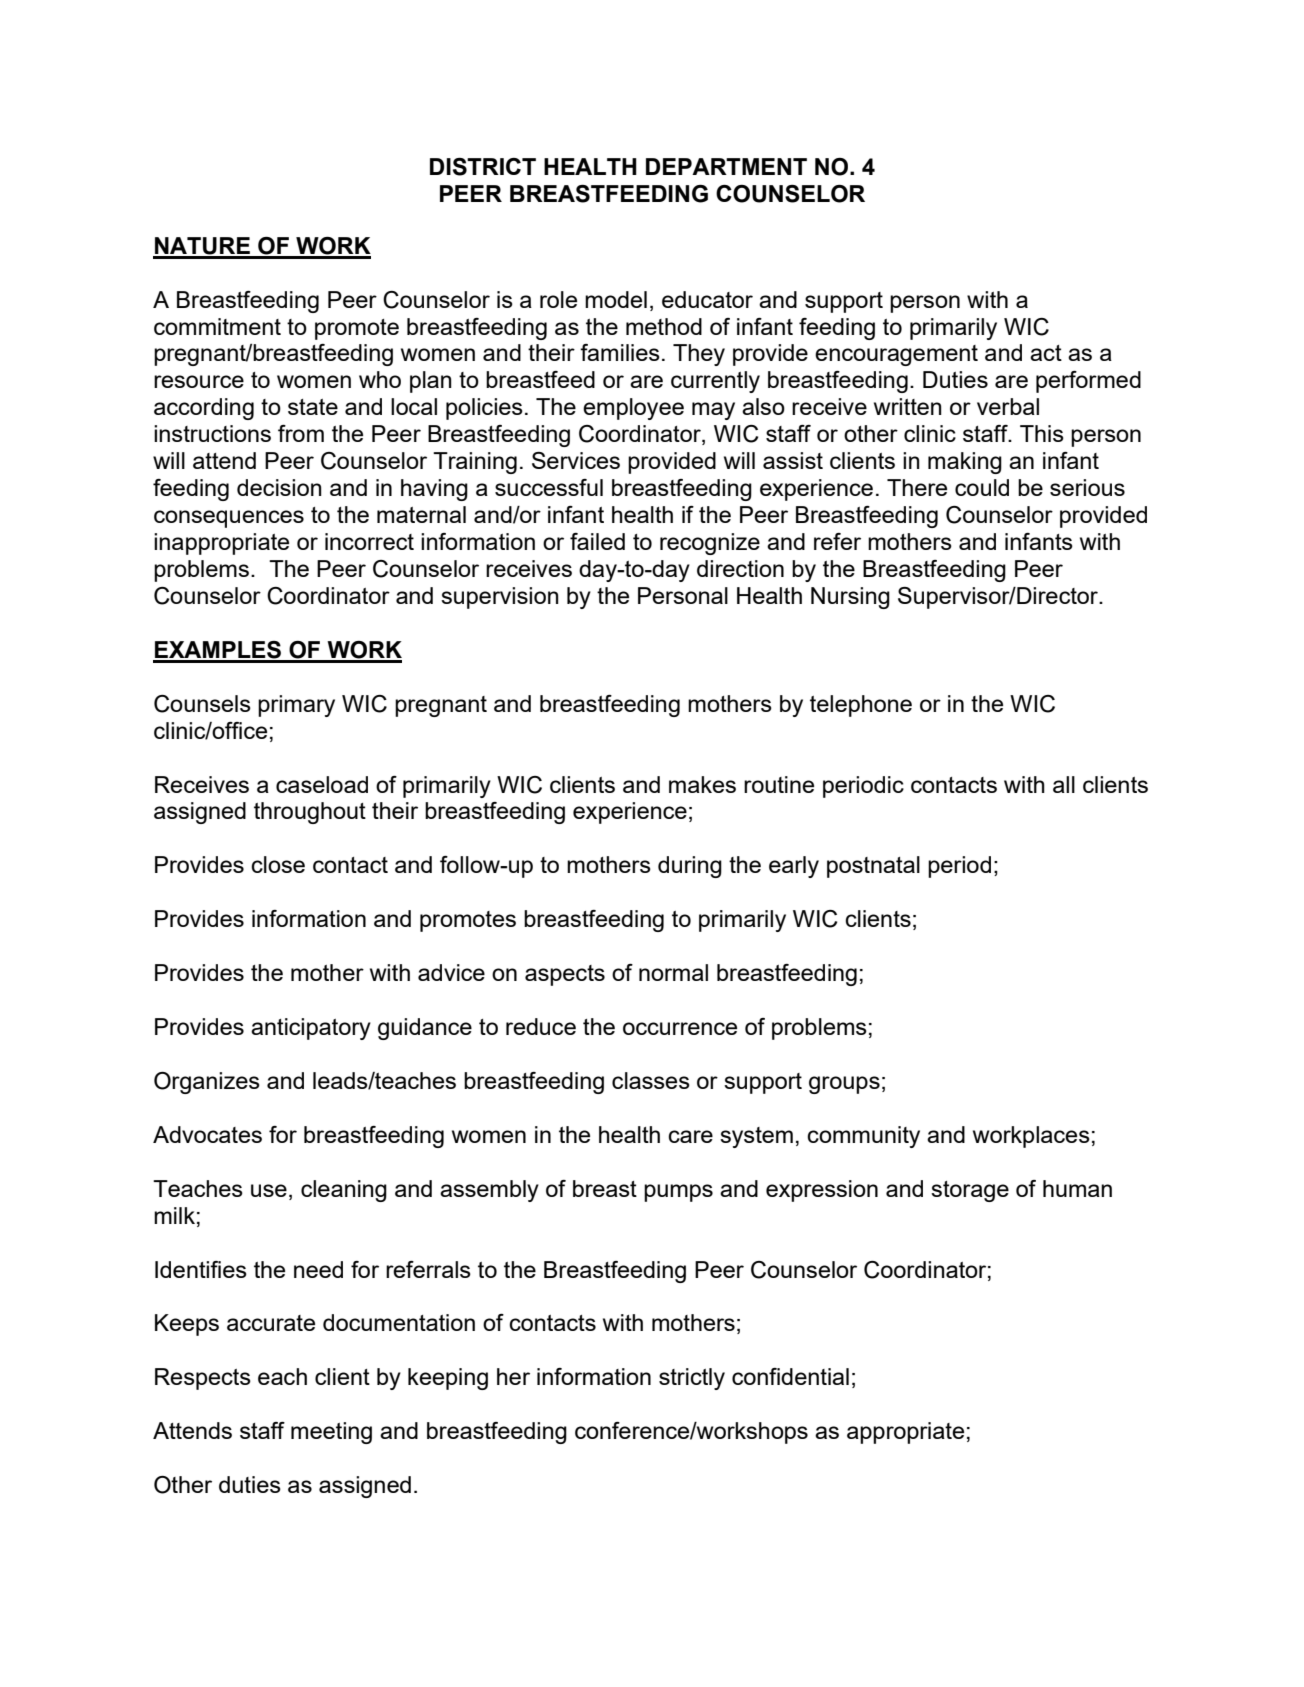 Image resolution: width=1304 pixels, height=1687 pixels. Describe the element at coordinates (217, 326) in the document. I see `commitment` at that location.
